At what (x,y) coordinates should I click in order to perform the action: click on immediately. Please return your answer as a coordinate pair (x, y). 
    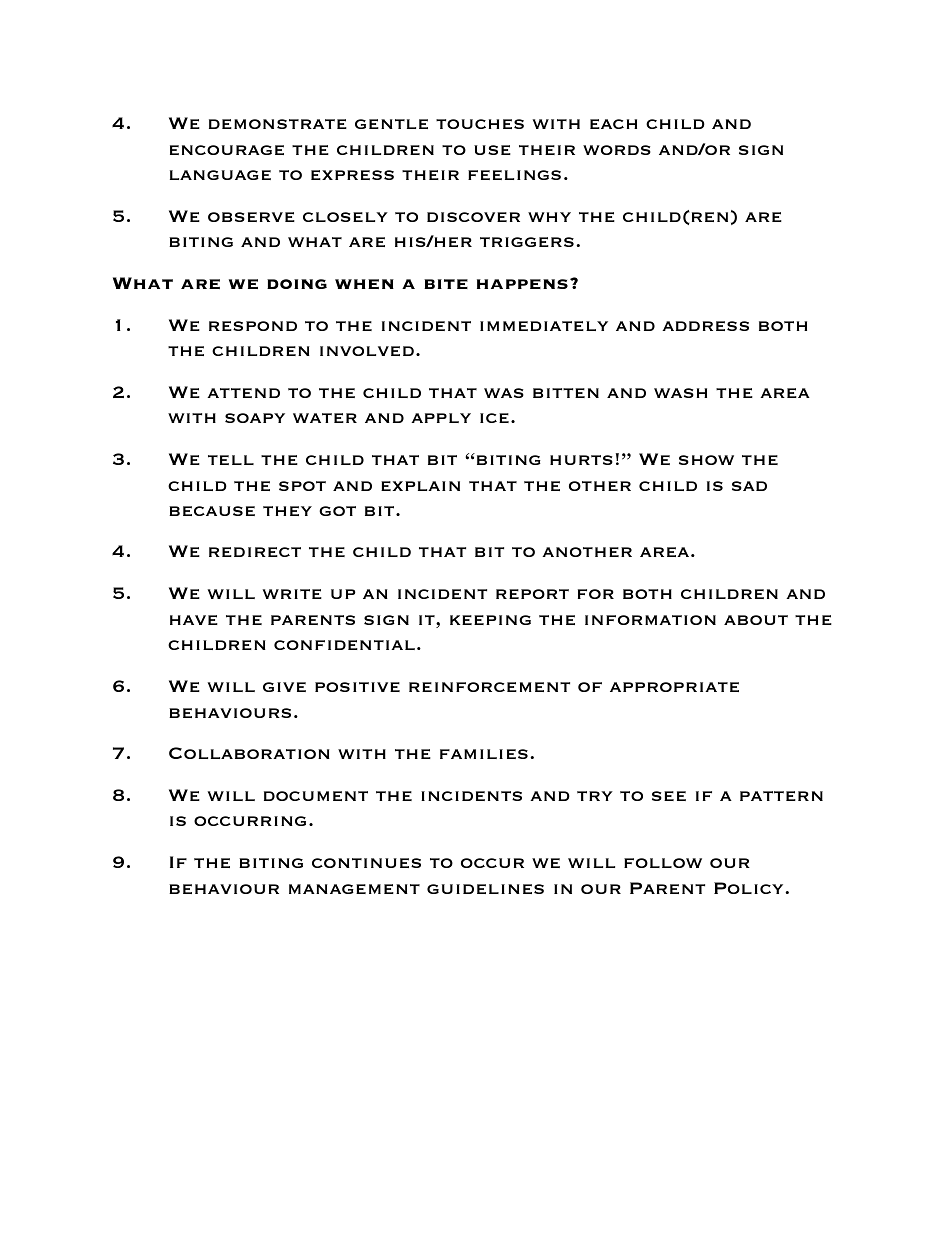
    Looking at the image, I should click on (544, 326).
